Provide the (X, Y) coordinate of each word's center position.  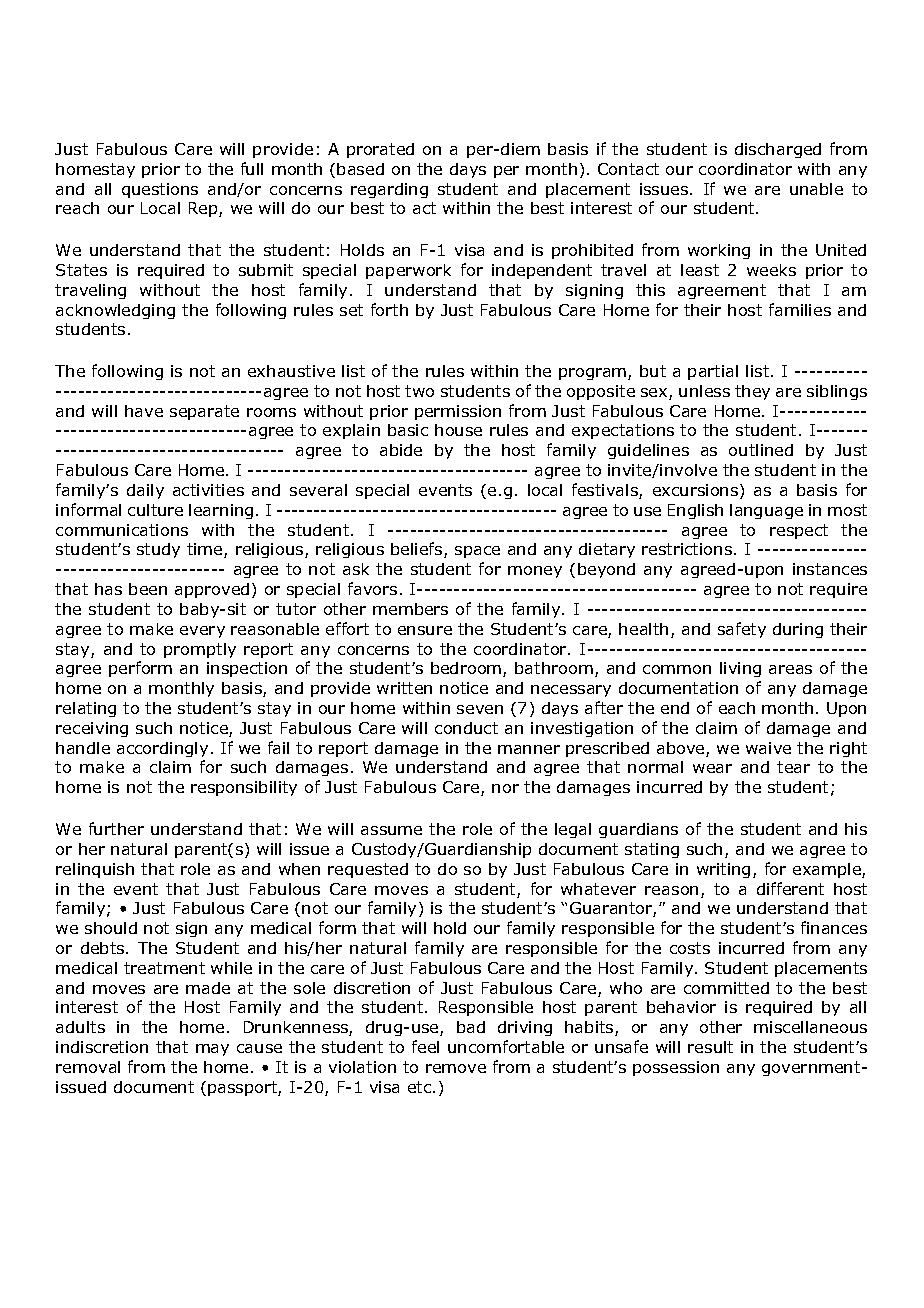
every (202, 632)
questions (160, 190)
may (212, 1050)
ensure (425, 630)
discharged (778, 150)
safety (742, 630)
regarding (389, 190)
